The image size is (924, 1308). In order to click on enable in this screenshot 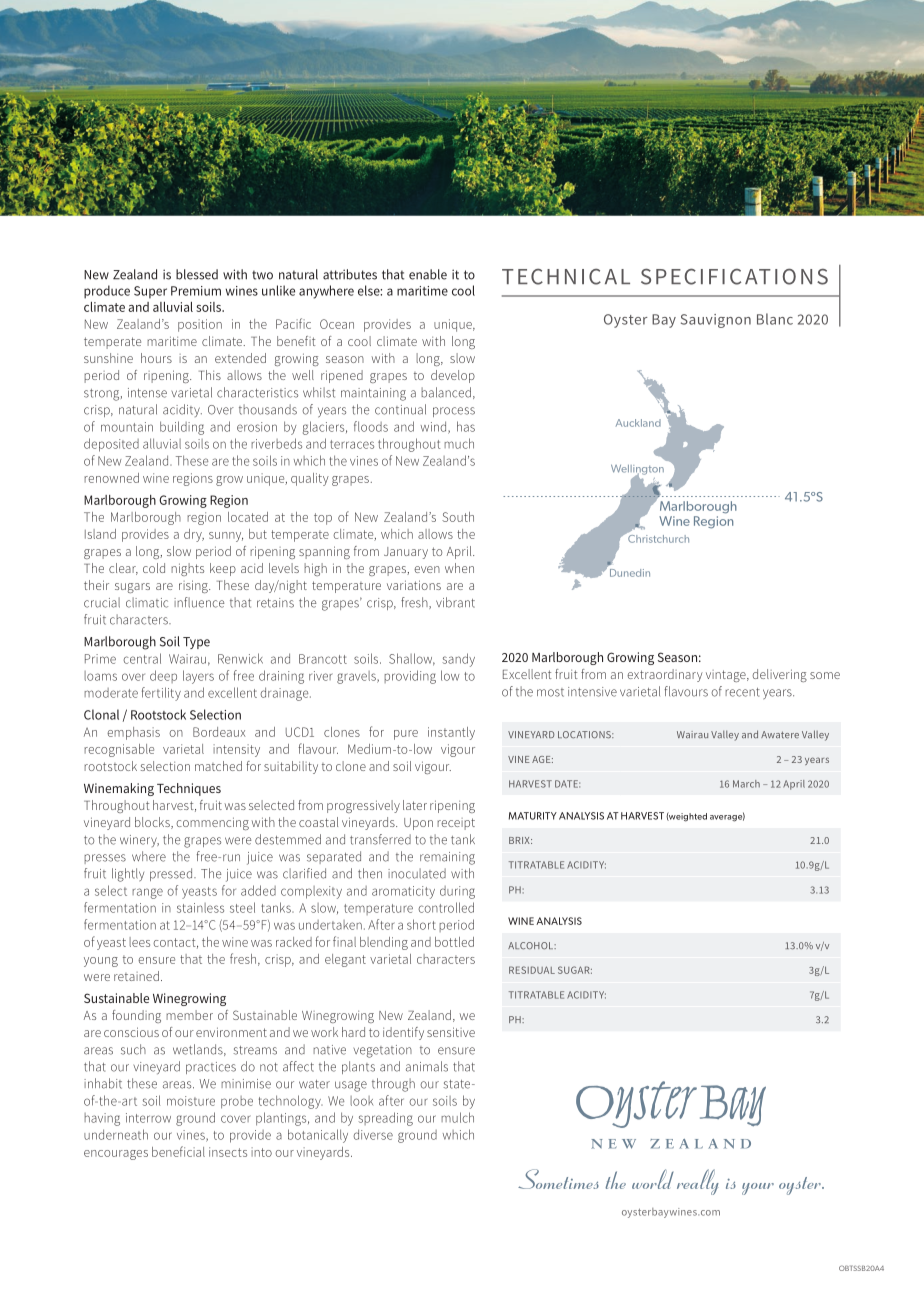, I will do `click(428, 274)`.
